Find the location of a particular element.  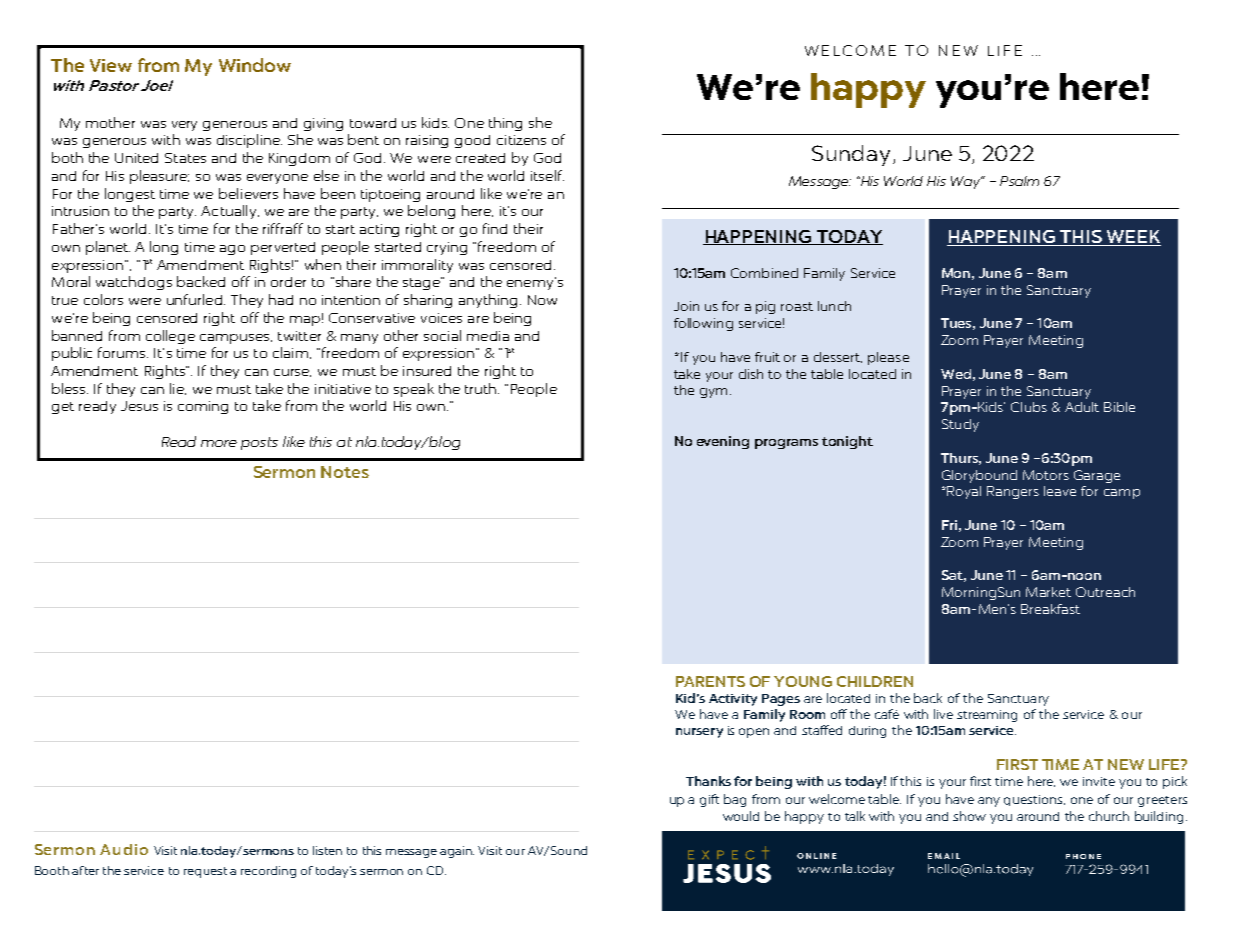

streaming is located at coordinates (987, 716).
